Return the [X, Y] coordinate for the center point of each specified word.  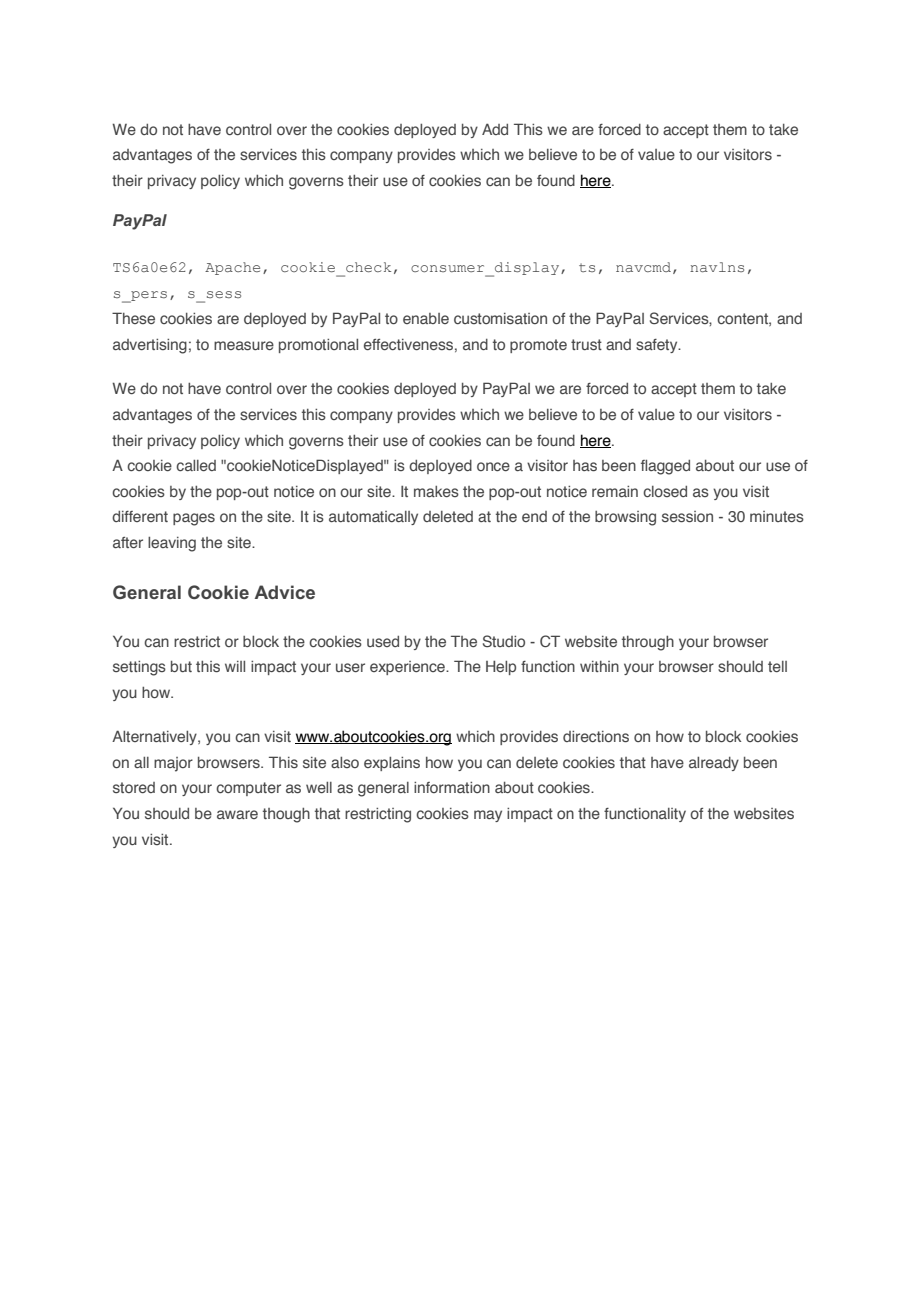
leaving [172, 544]
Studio [504, 641]
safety [658, 346]
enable [426, 318]
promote [538, 346]
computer [248, 789]
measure [244, 345]
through [648, 643]
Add [495, 129]
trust [586, 344]
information [452, 787]
